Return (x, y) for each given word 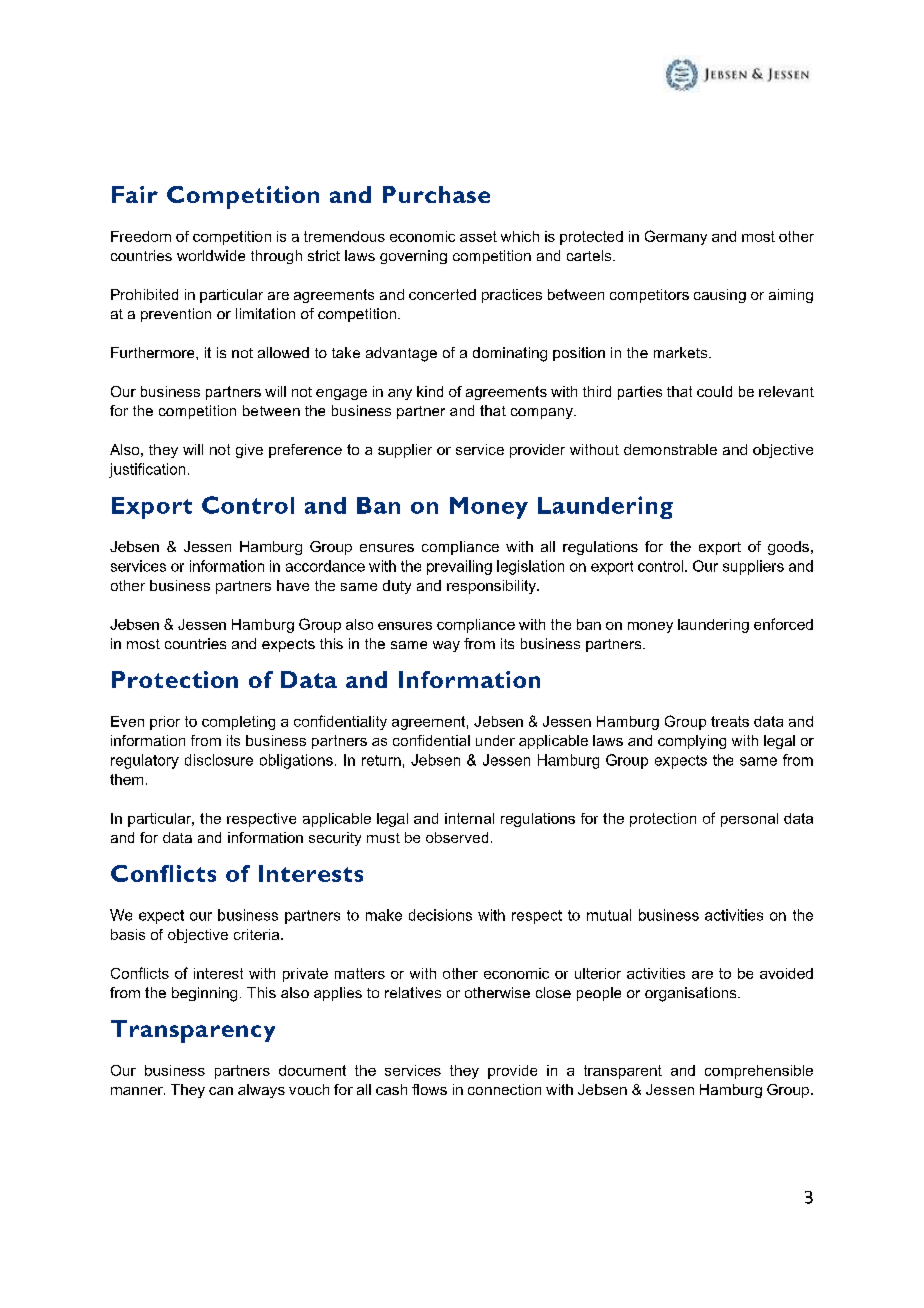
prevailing (459, 567)
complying (692, 742)
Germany (676, 237)
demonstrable (670, 449)
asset (478, 236)
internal (469, 818)
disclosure (219, 760)
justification (147, 470)
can (221, 1091)
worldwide (211, 255)
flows (429, 1089)
